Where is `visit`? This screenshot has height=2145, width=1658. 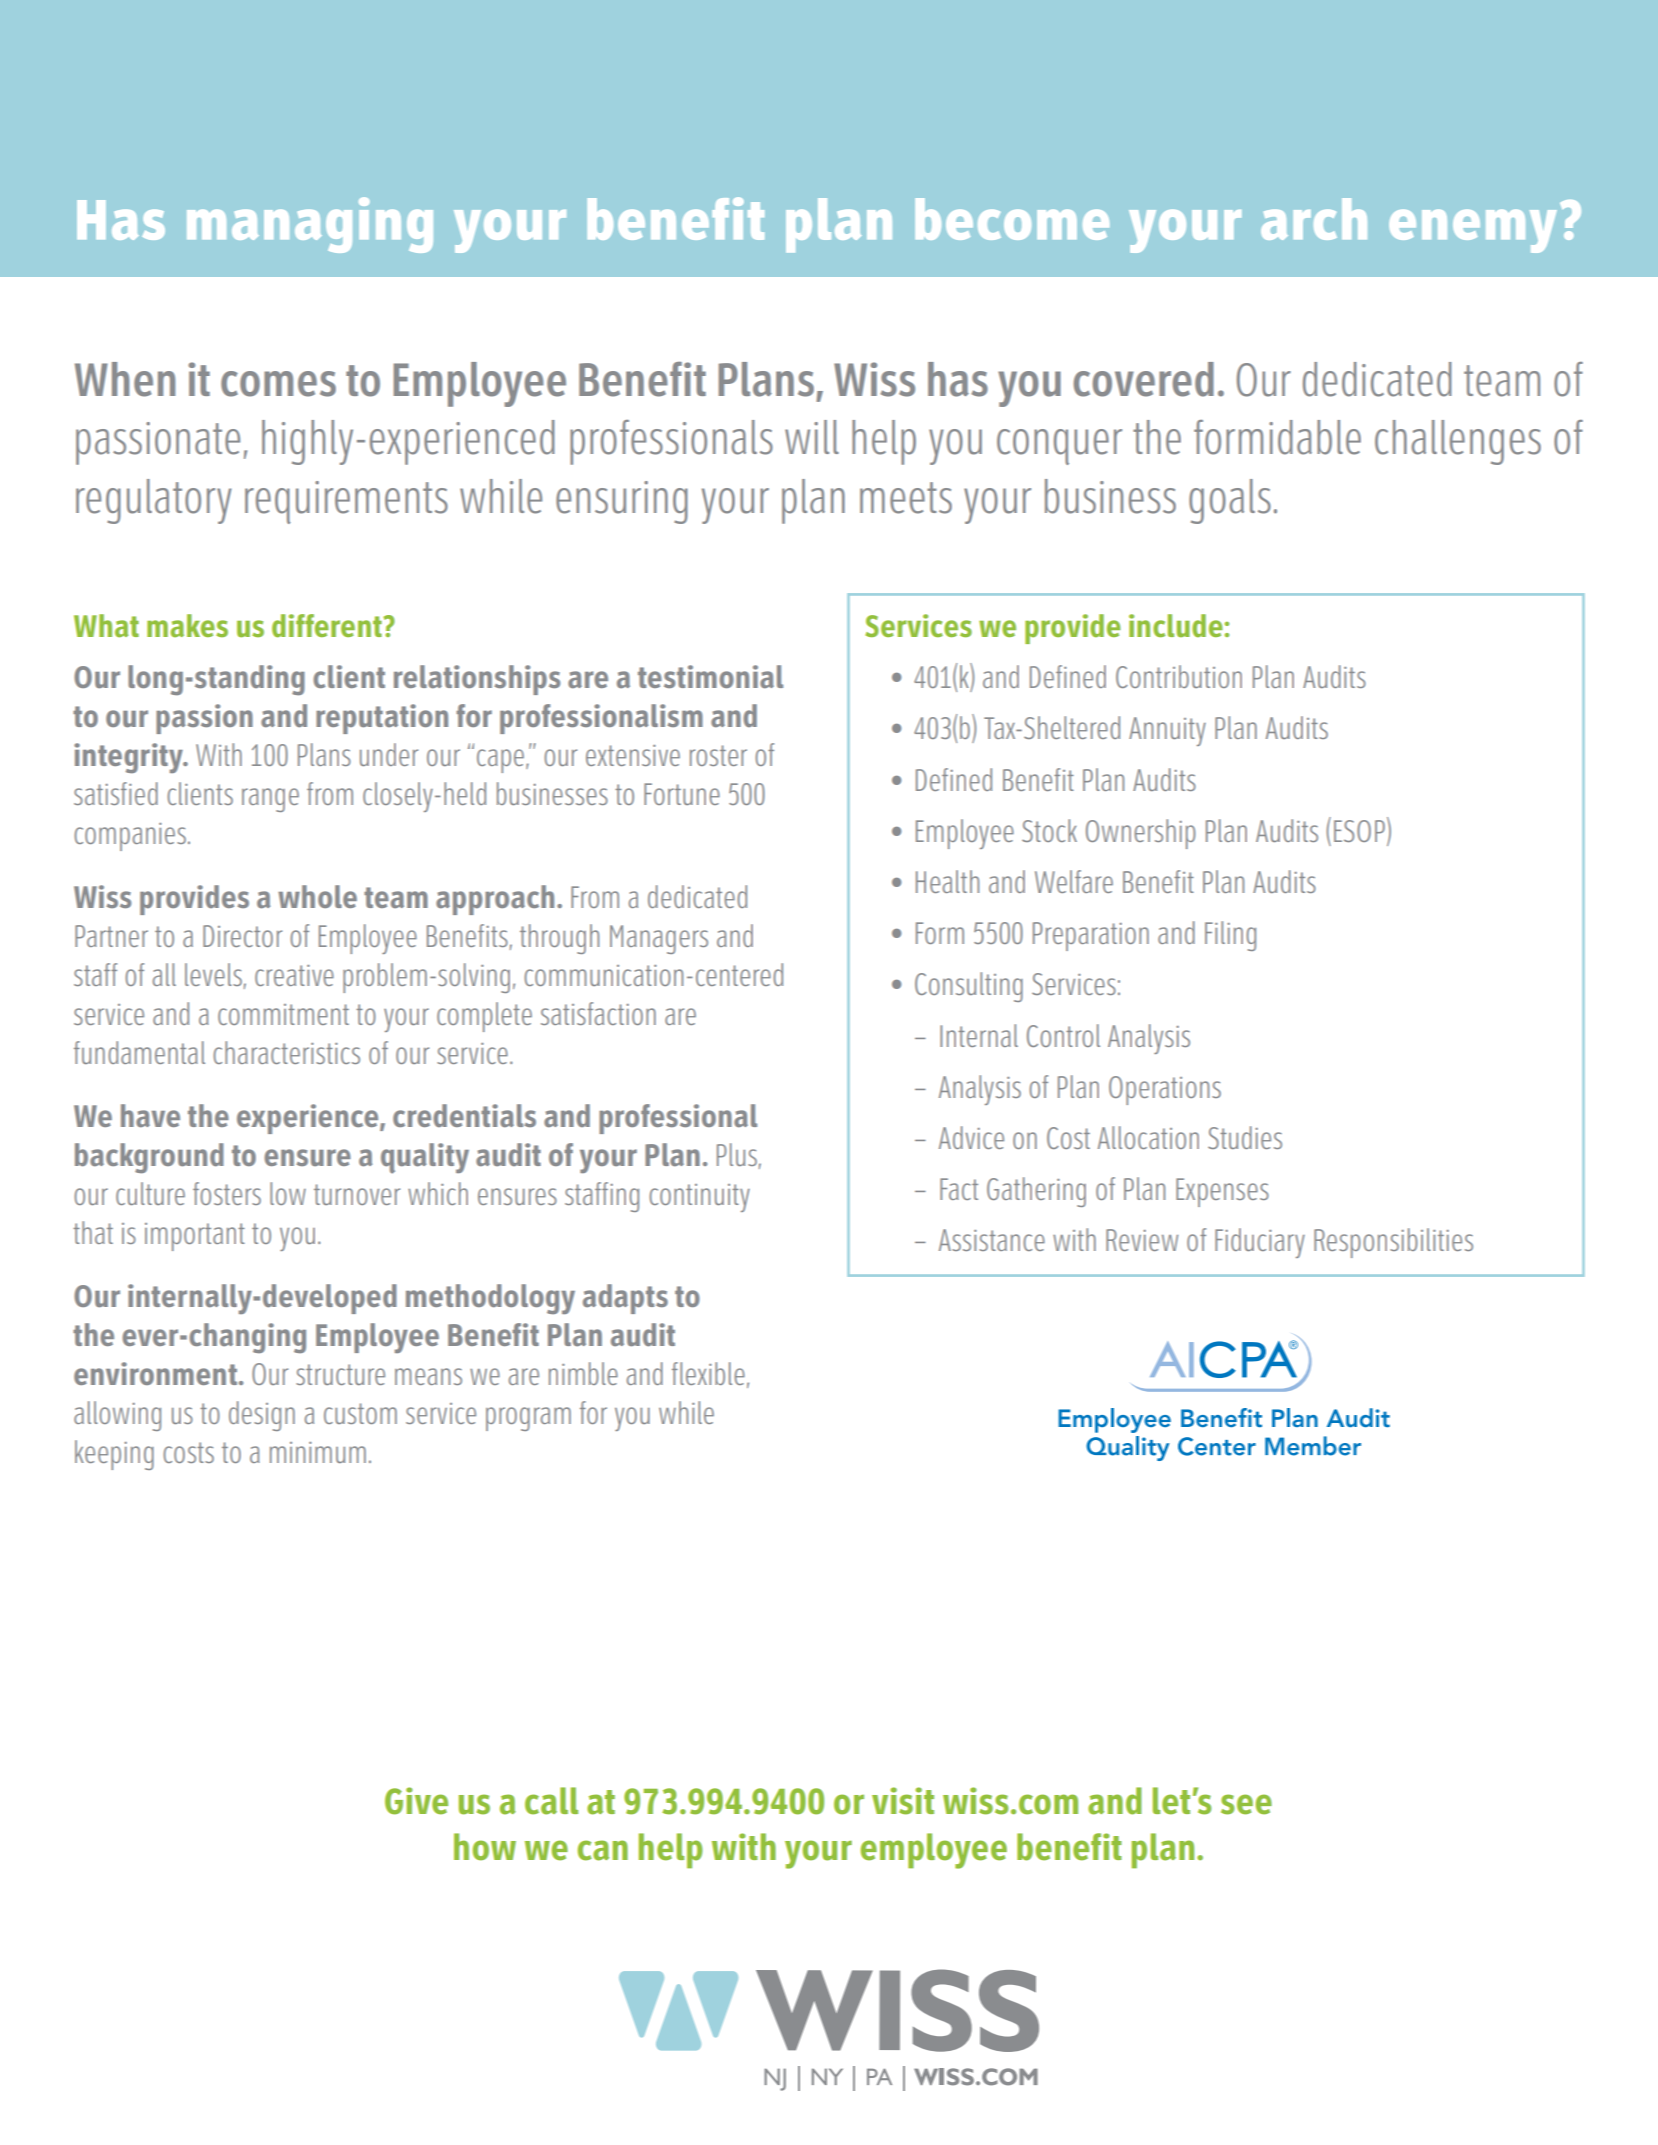
visit is located at coordinates (903, 1801).
